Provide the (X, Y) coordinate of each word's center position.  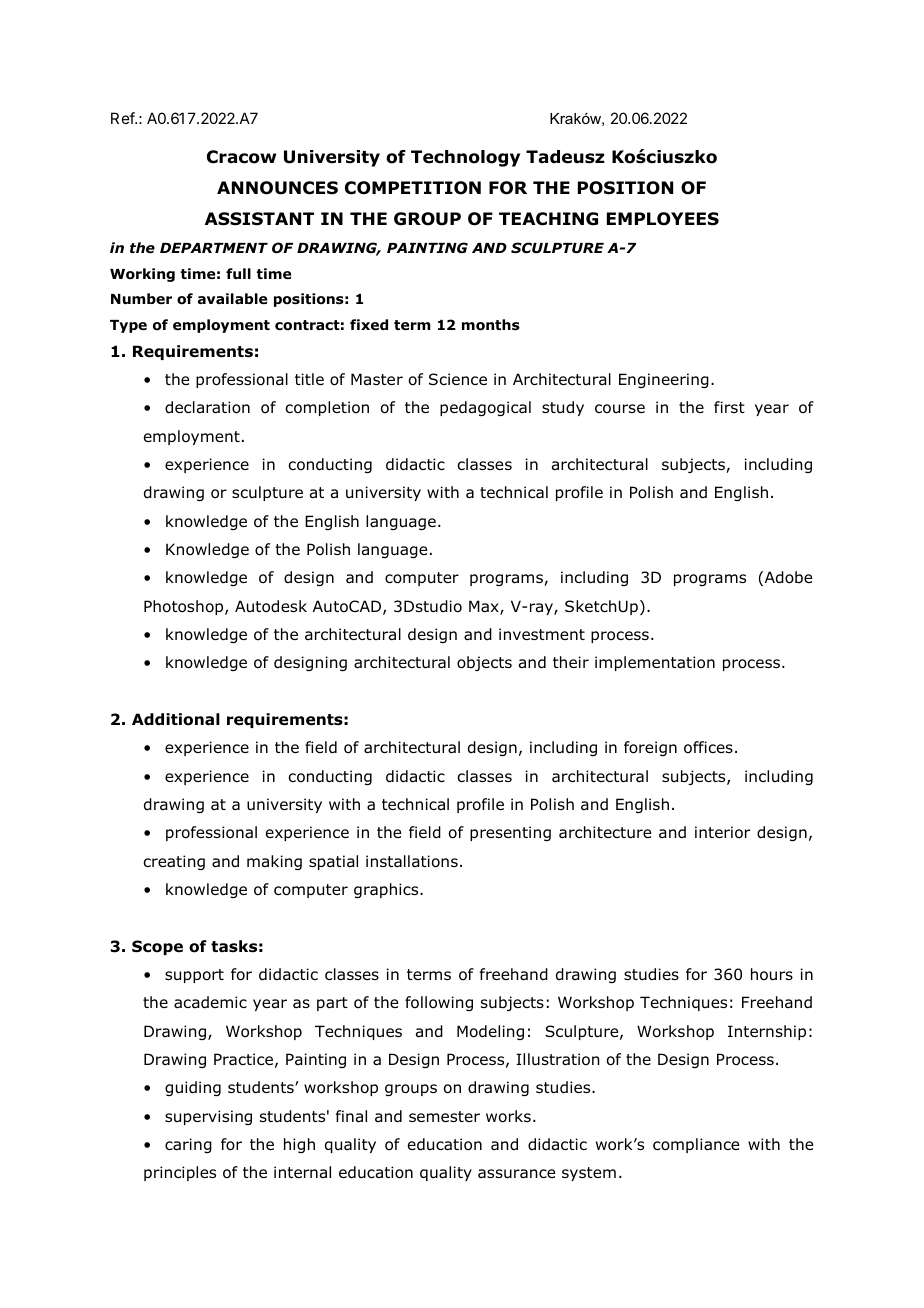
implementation (655, 663)
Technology (465, 158)
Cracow (241, 157)
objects (484, 663)
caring (188, 1145)
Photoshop (185, 607)
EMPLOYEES (663, 219)
